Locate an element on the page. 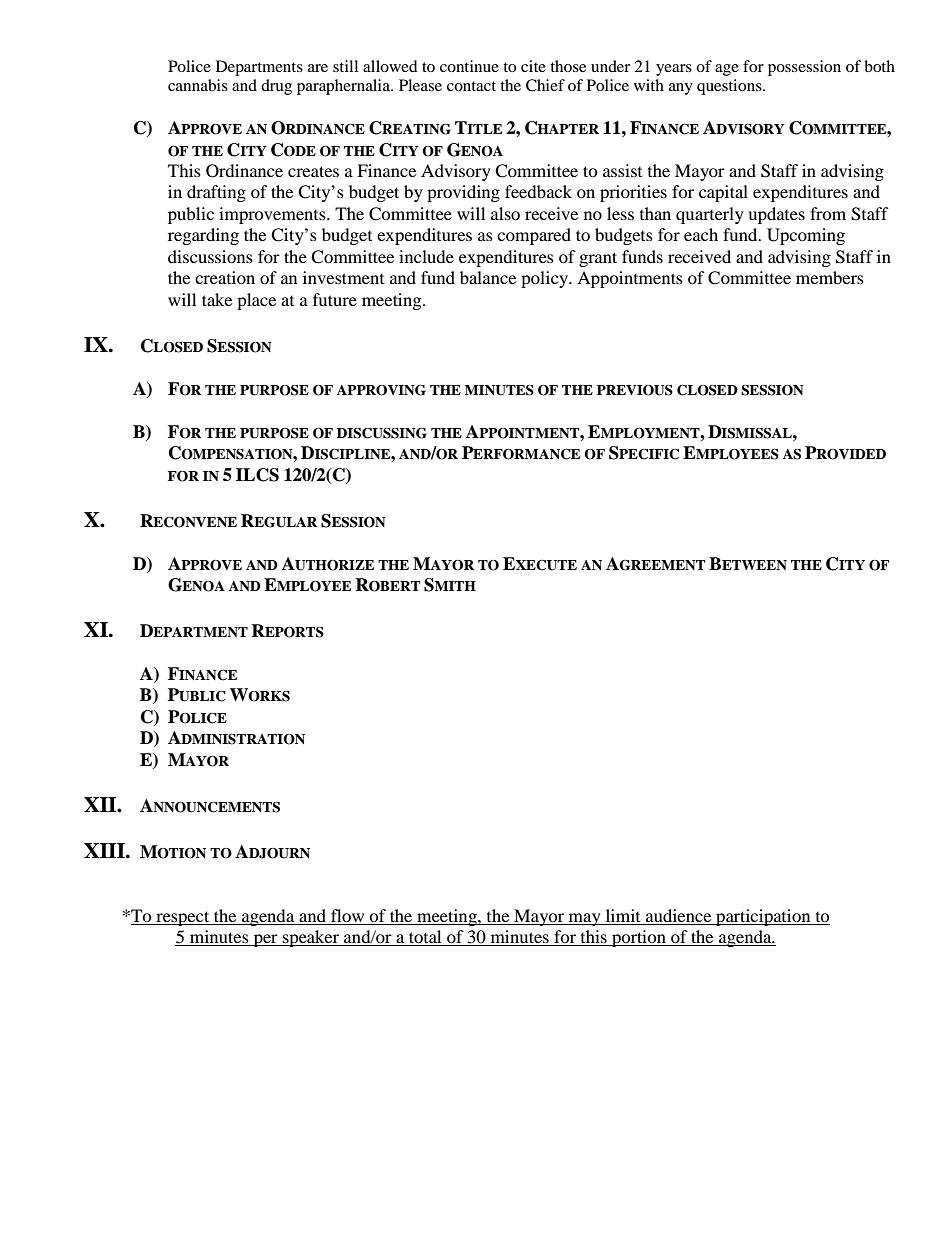  take is located at coordinates (217, 299).
